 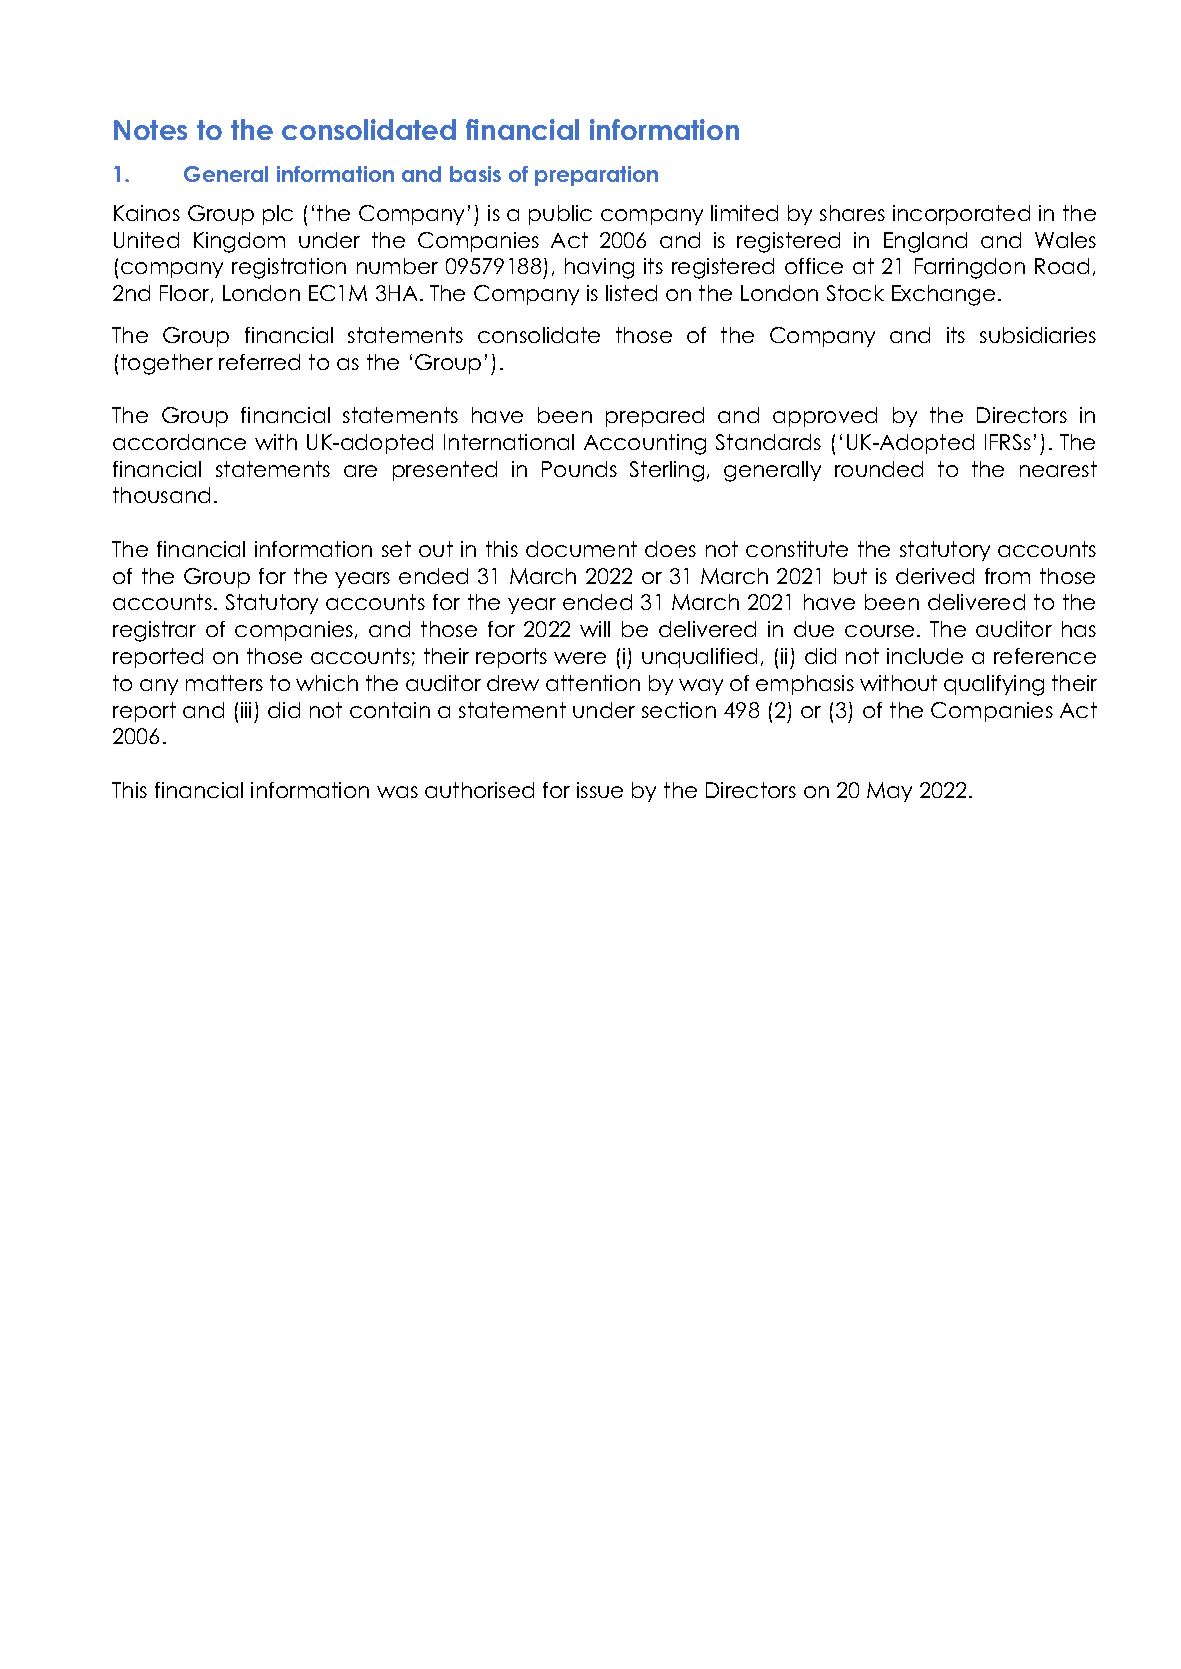 I want to click on will, so click(x=595, y=629).
